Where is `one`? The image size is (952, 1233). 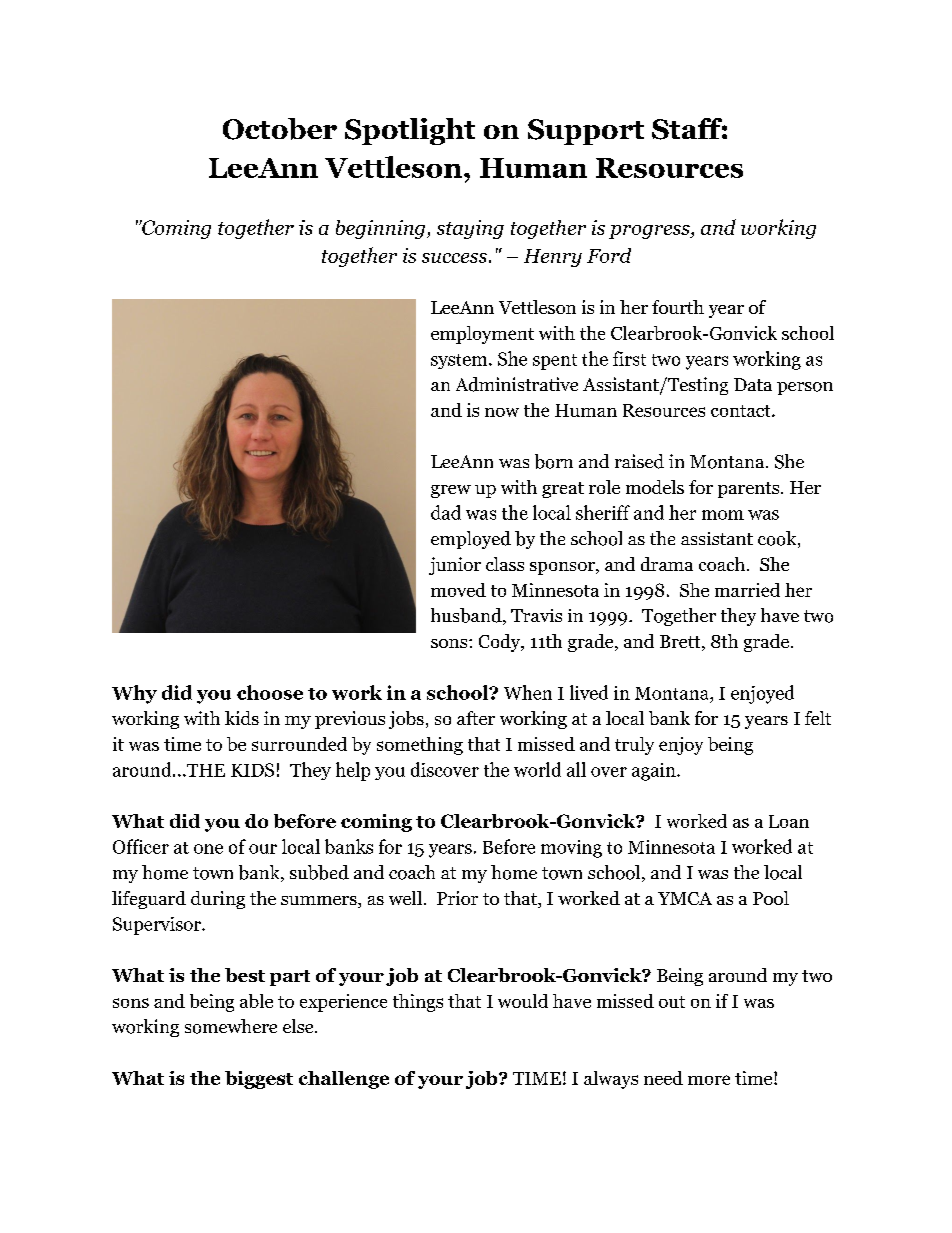 one is located at coordinates (208, 849).
